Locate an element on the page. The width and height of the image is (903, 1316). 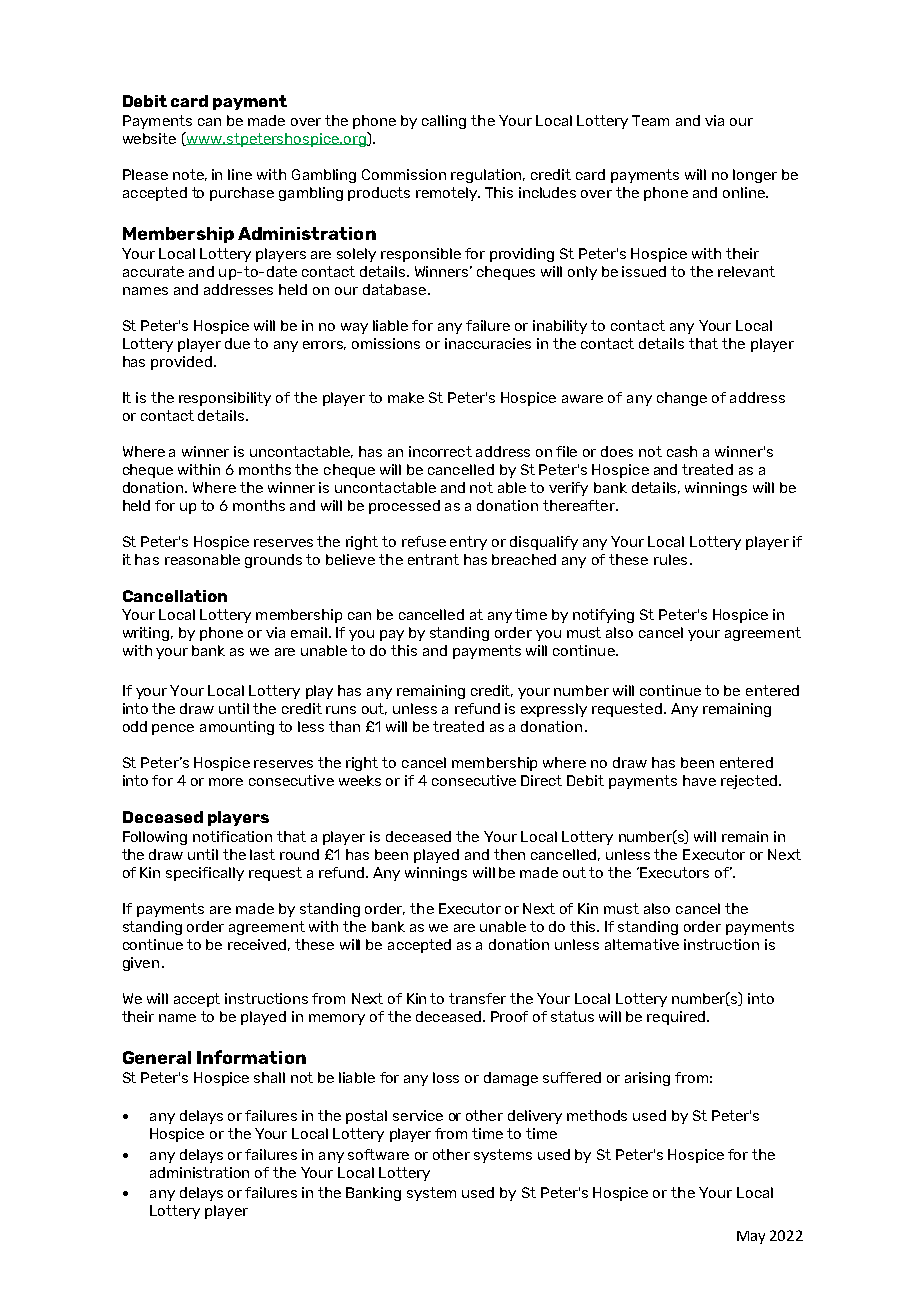
given is located at coordinates (141, 964).
